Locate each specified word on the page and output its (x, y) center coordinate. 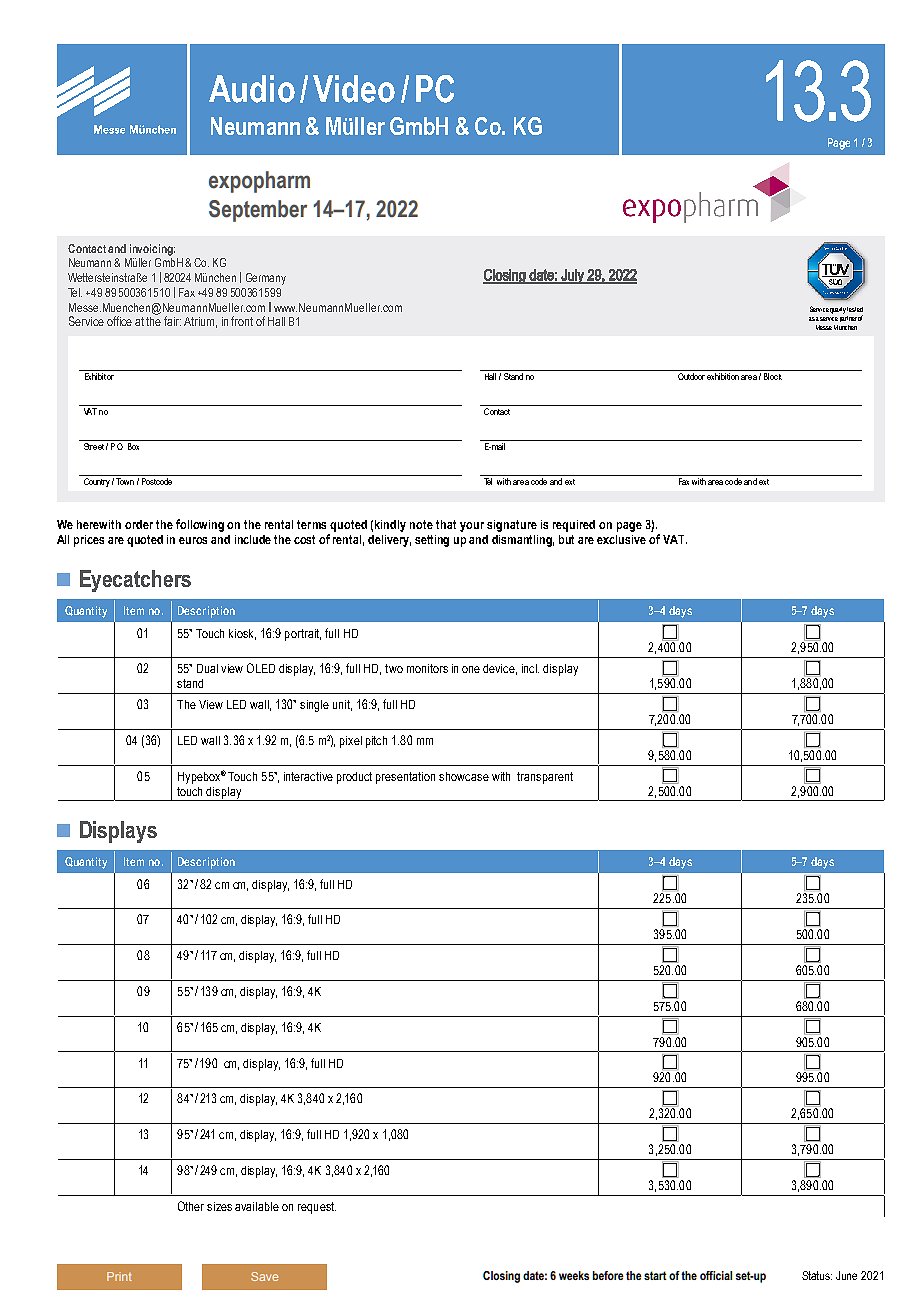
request (317, 1208)
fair (172, 321)
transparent (545, 778)
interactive (308, 776)
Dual (207, 668)
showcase (464, 776)
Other (191, 1206)
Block (773, 376)
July (572, 276)
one (471, 669)
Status (817, 1275)
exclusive (621, 539)
